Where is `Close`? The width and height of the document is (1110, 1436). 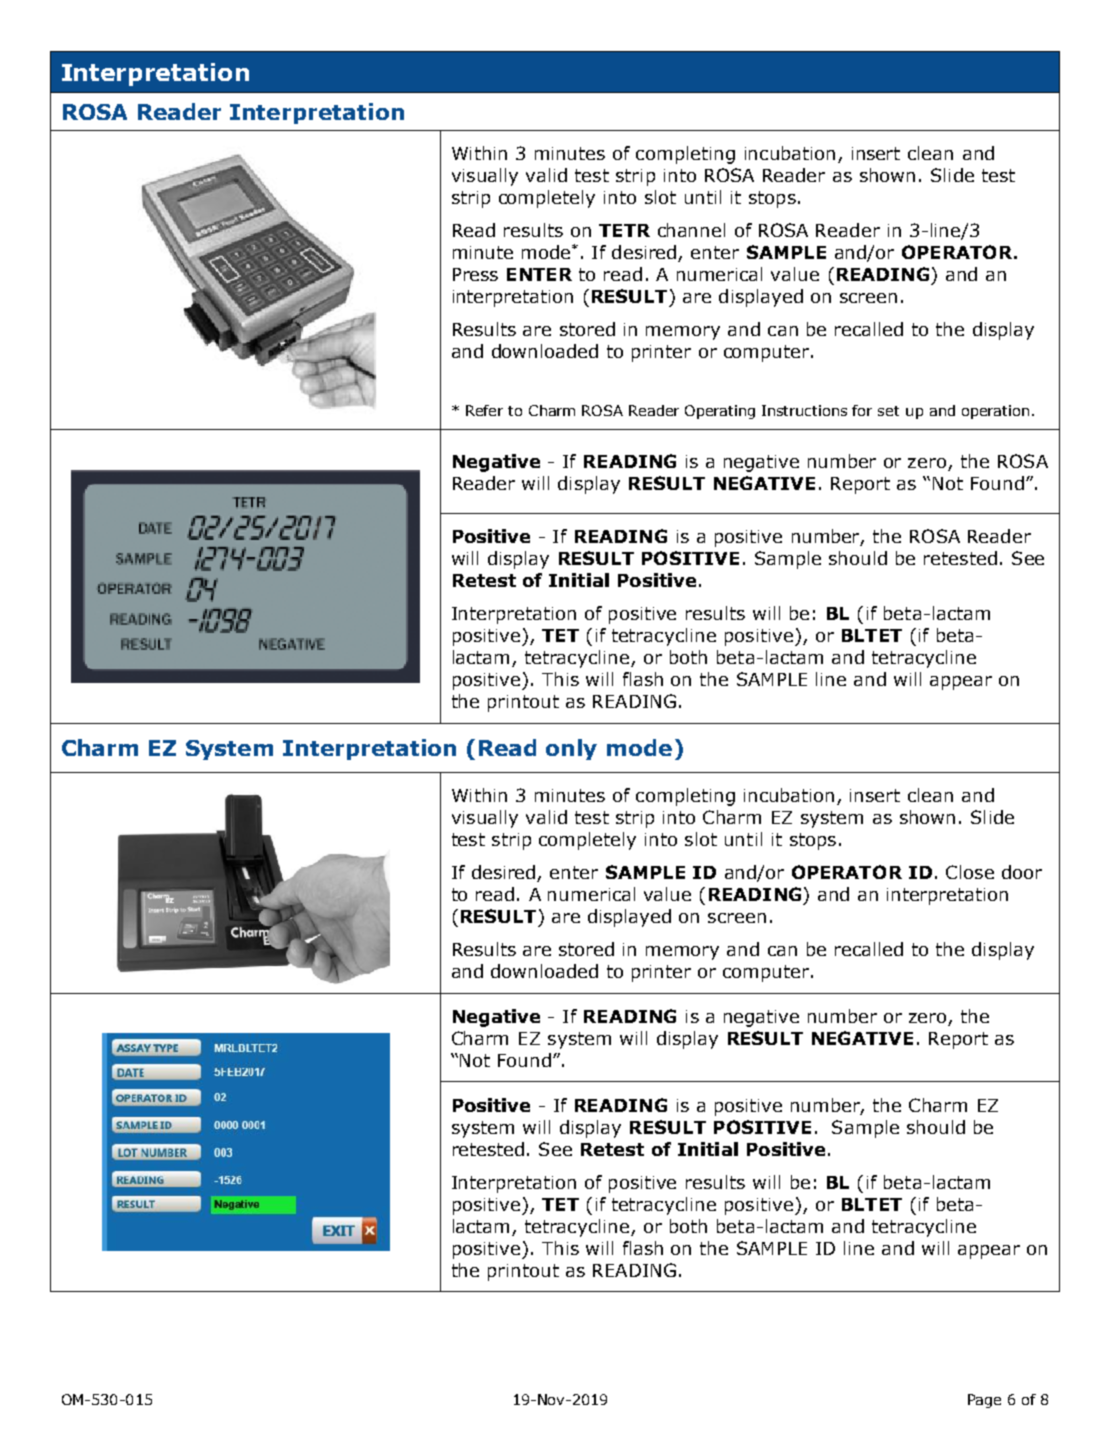 Close is located at coordinates (970, 872).
